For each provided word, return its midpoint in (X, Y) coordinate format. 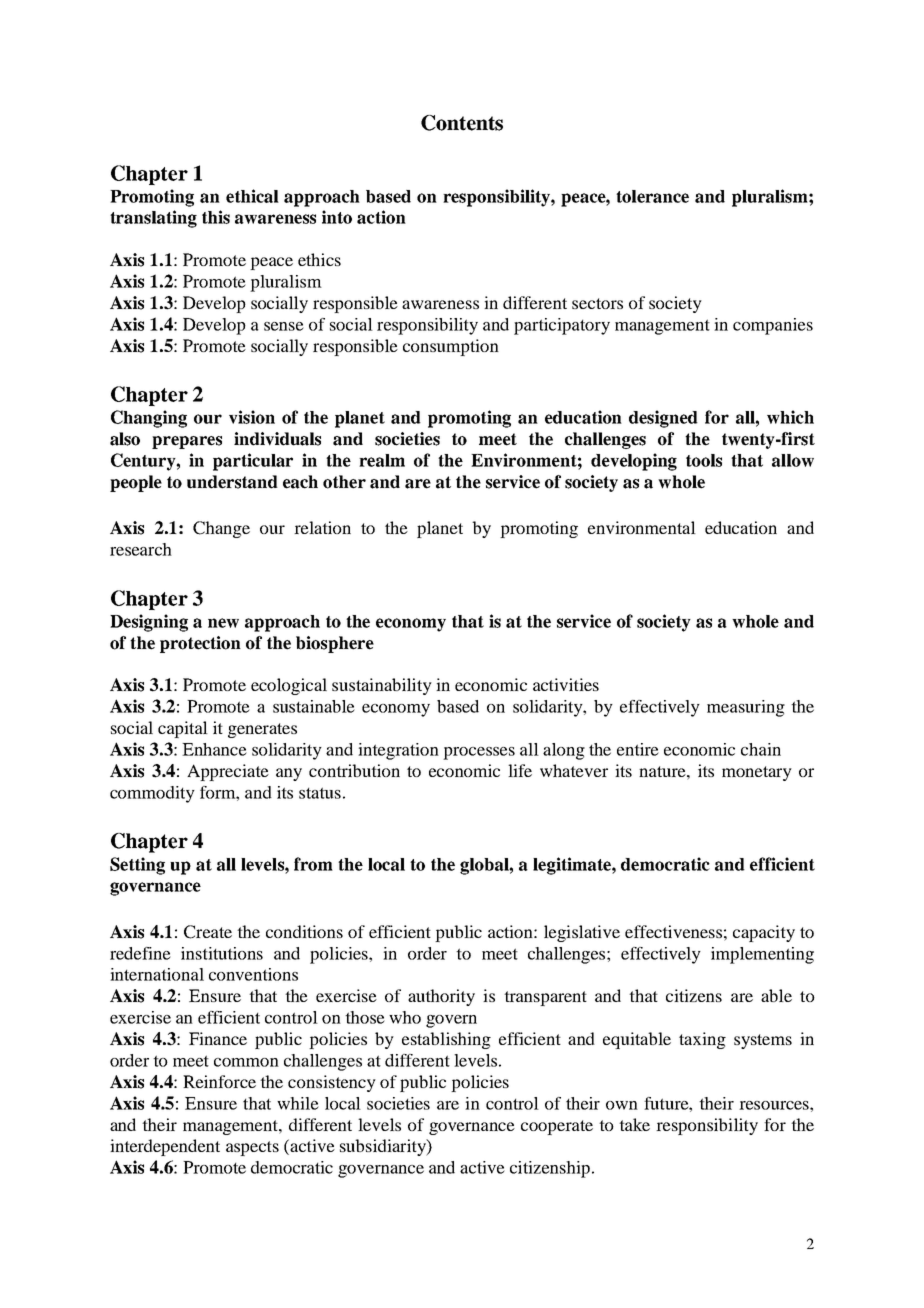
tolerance (652, 196)
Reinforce (219, 1081)
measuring (746, 708)
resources (775, 1105)
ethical (252, 196)
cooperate (557, 1127)
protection (200, 644)
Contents (462, 123)
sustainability (382, 686)
